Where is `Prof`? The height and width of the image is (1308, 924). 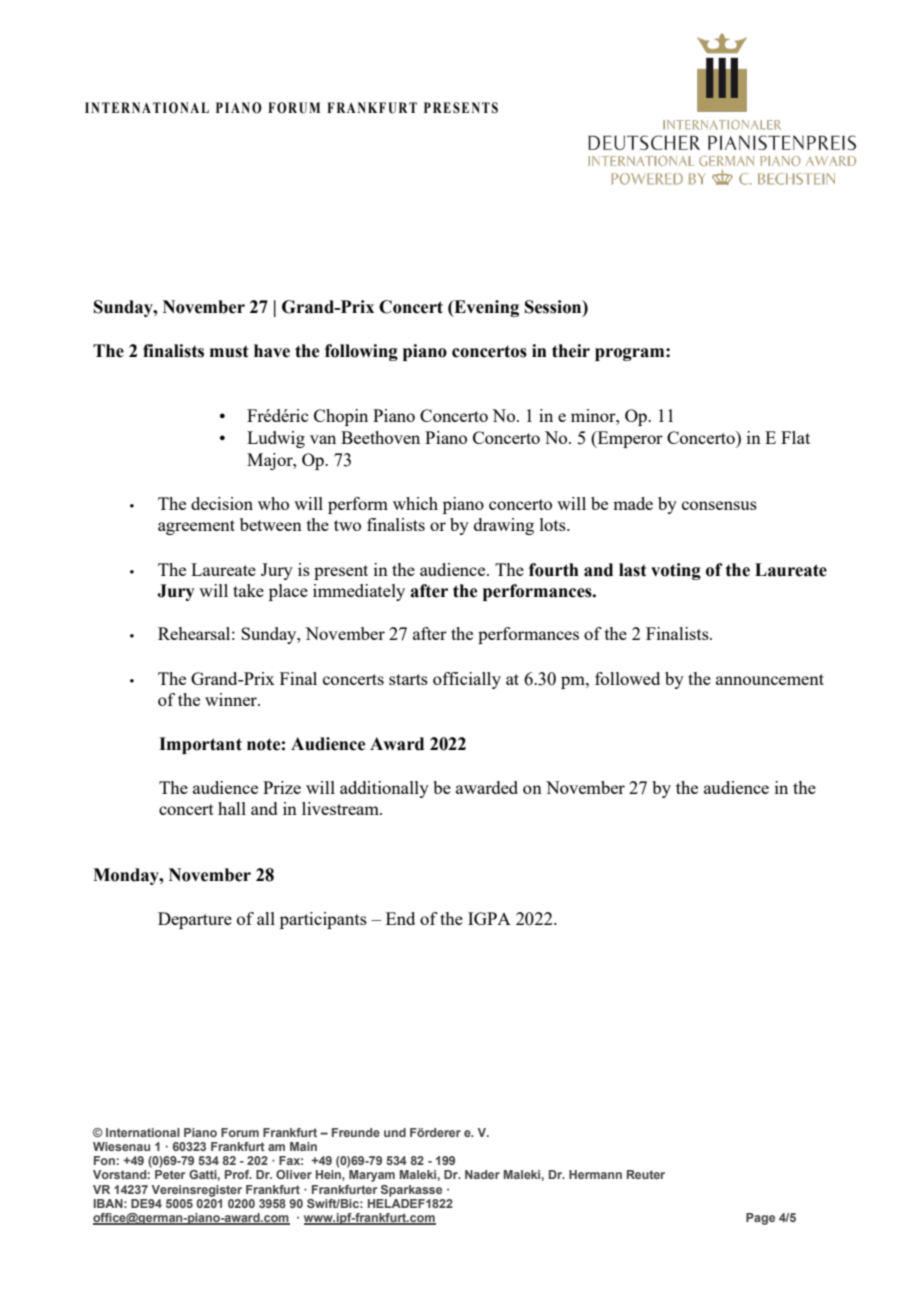 Prof is located at coordinates (238, 1174).
